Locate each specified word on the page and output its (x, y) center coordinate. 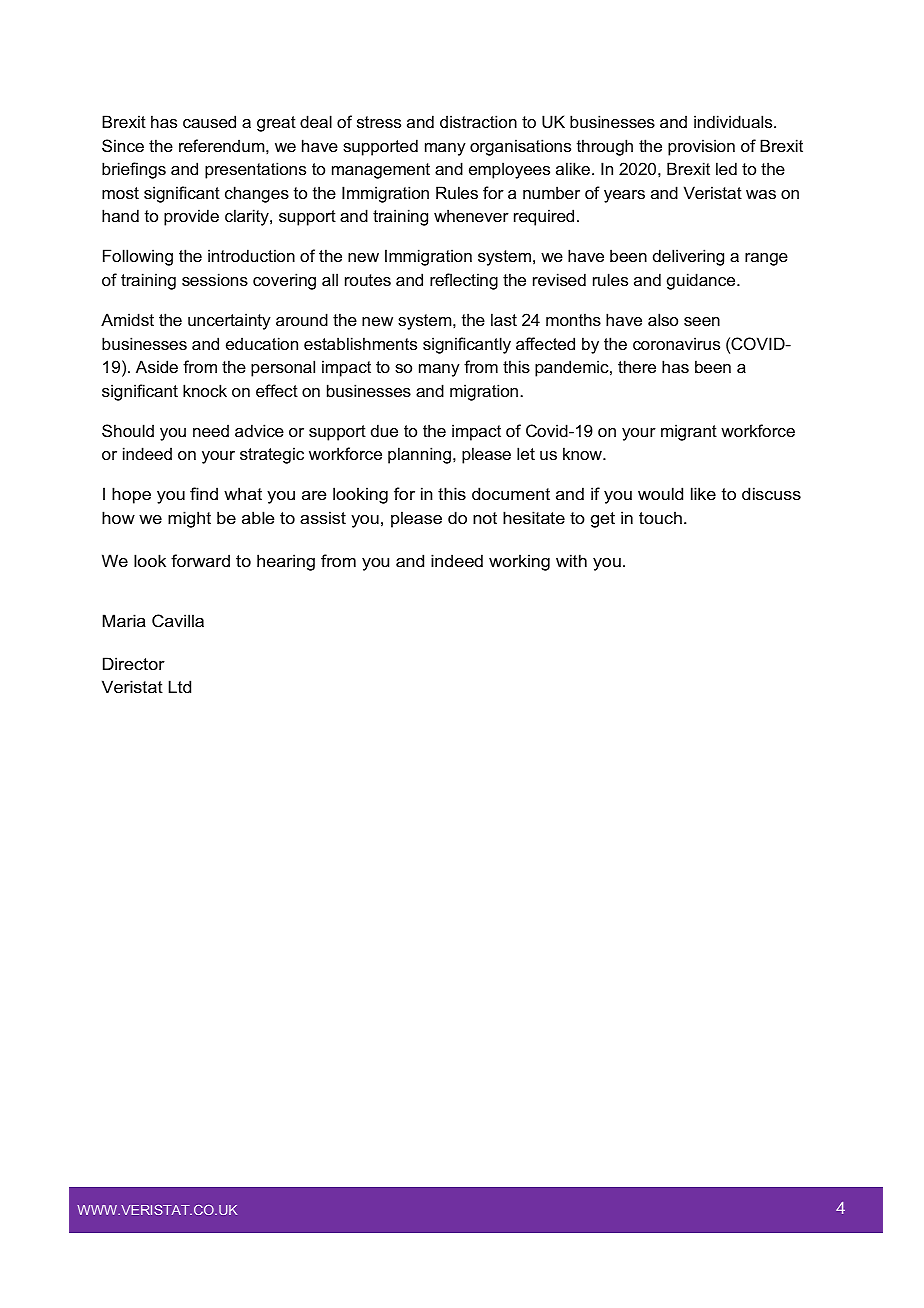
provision (701, 147)
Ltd (180, 686)
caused (209, 121)
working (519, 562)
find (204, 493)
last (504, 319)
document (511, 493)
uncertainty (229, 321)
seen (702, 321)
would (660, 493)
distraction (478, 121)
